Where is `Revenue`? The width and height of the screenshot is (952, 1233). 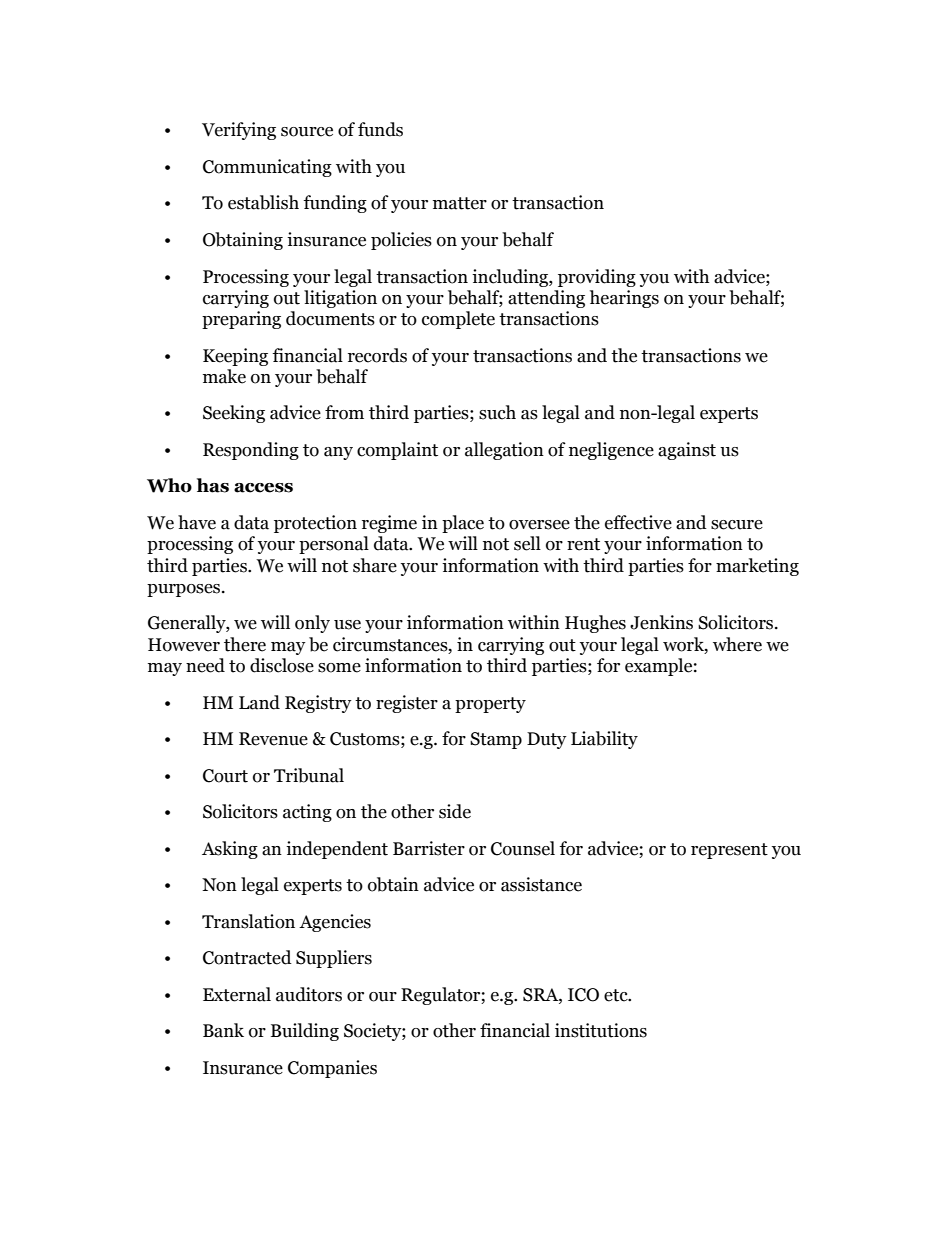 Revenue is located at coordinates (273, 739).
